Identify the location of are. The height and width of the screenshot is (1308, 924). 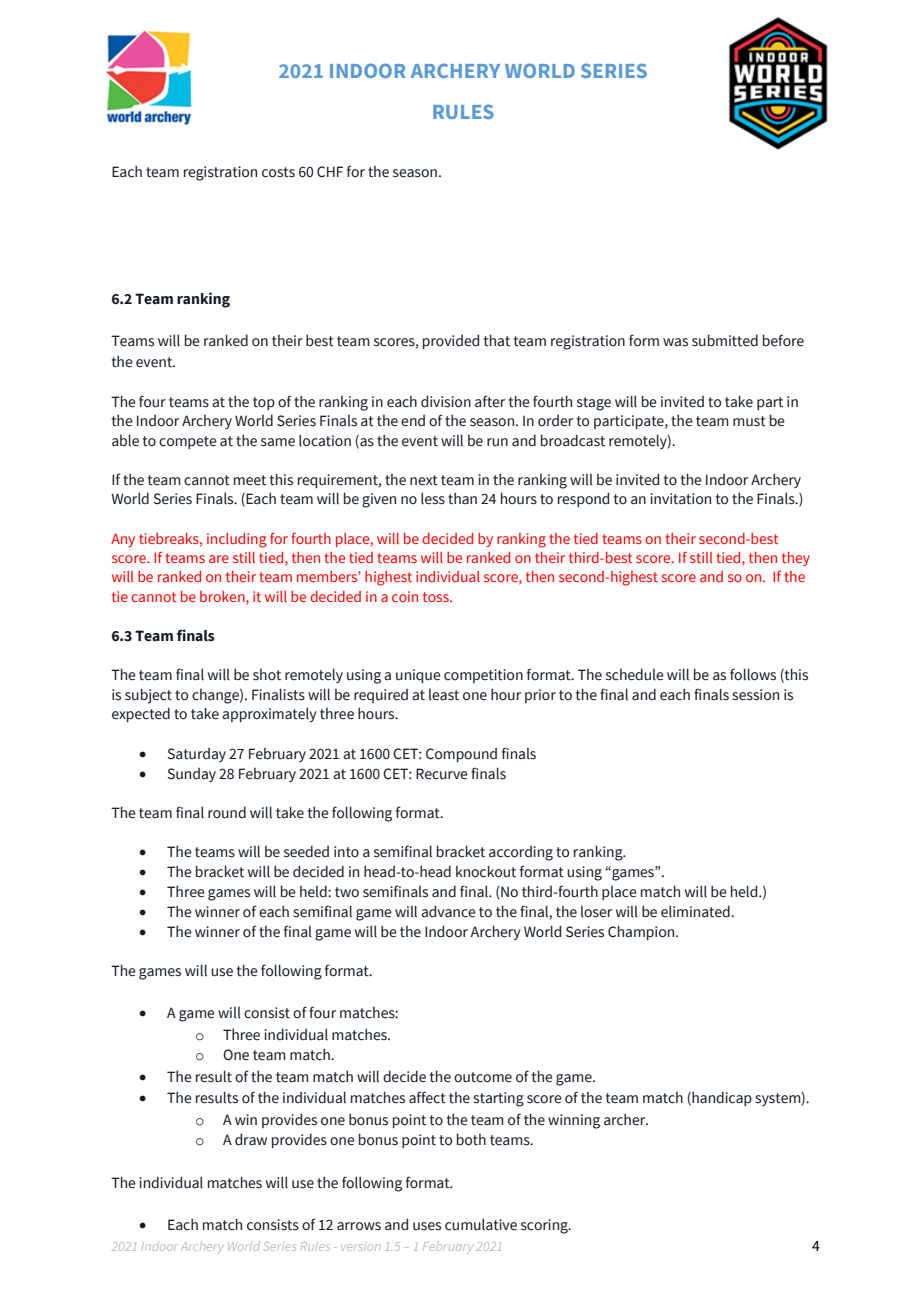
(219, 559).
